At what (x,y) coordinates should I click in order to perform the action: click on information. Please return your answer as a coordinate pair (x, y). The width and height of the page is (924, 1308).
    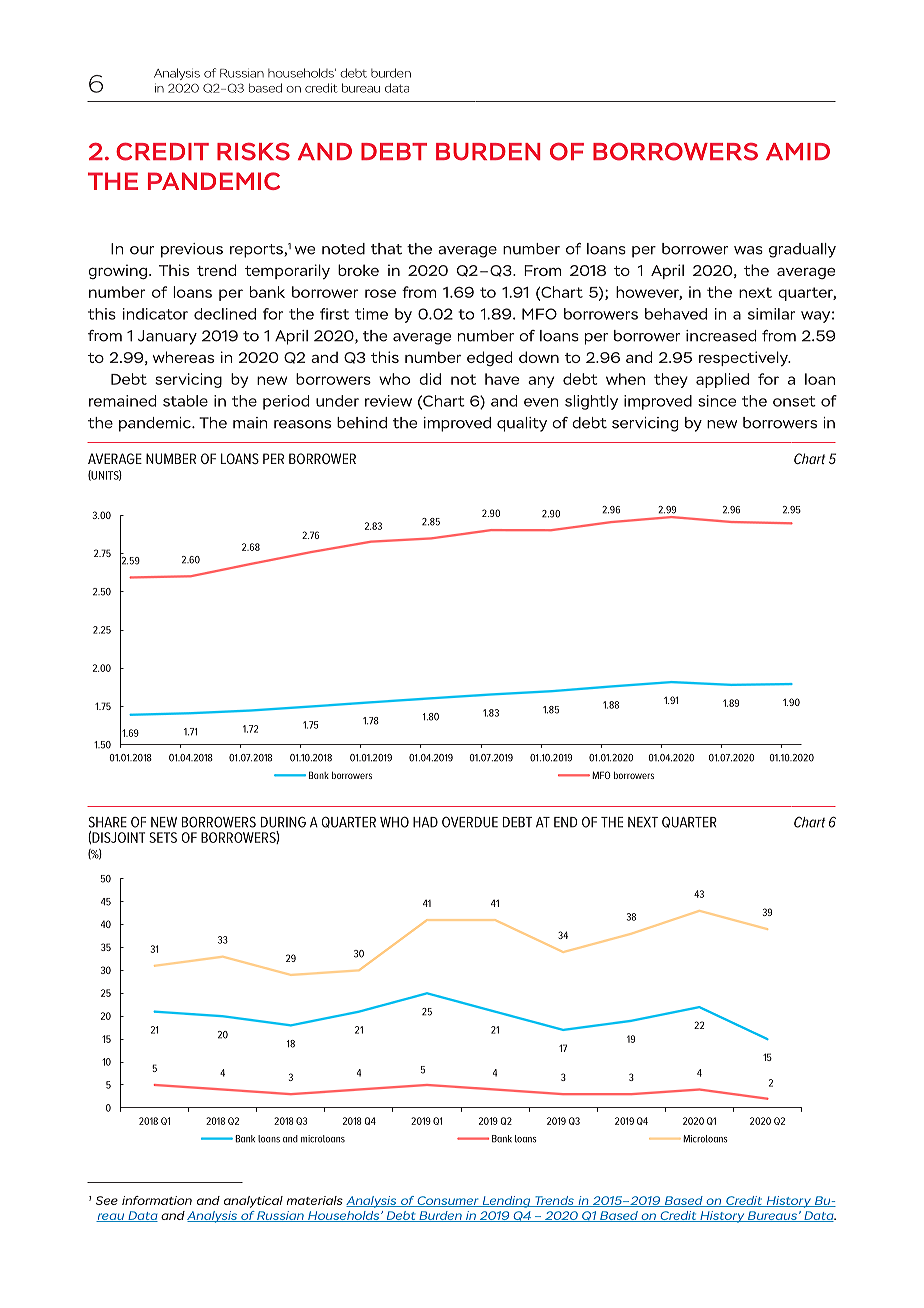
    Looking at the image, I should click on (157, 1200).
